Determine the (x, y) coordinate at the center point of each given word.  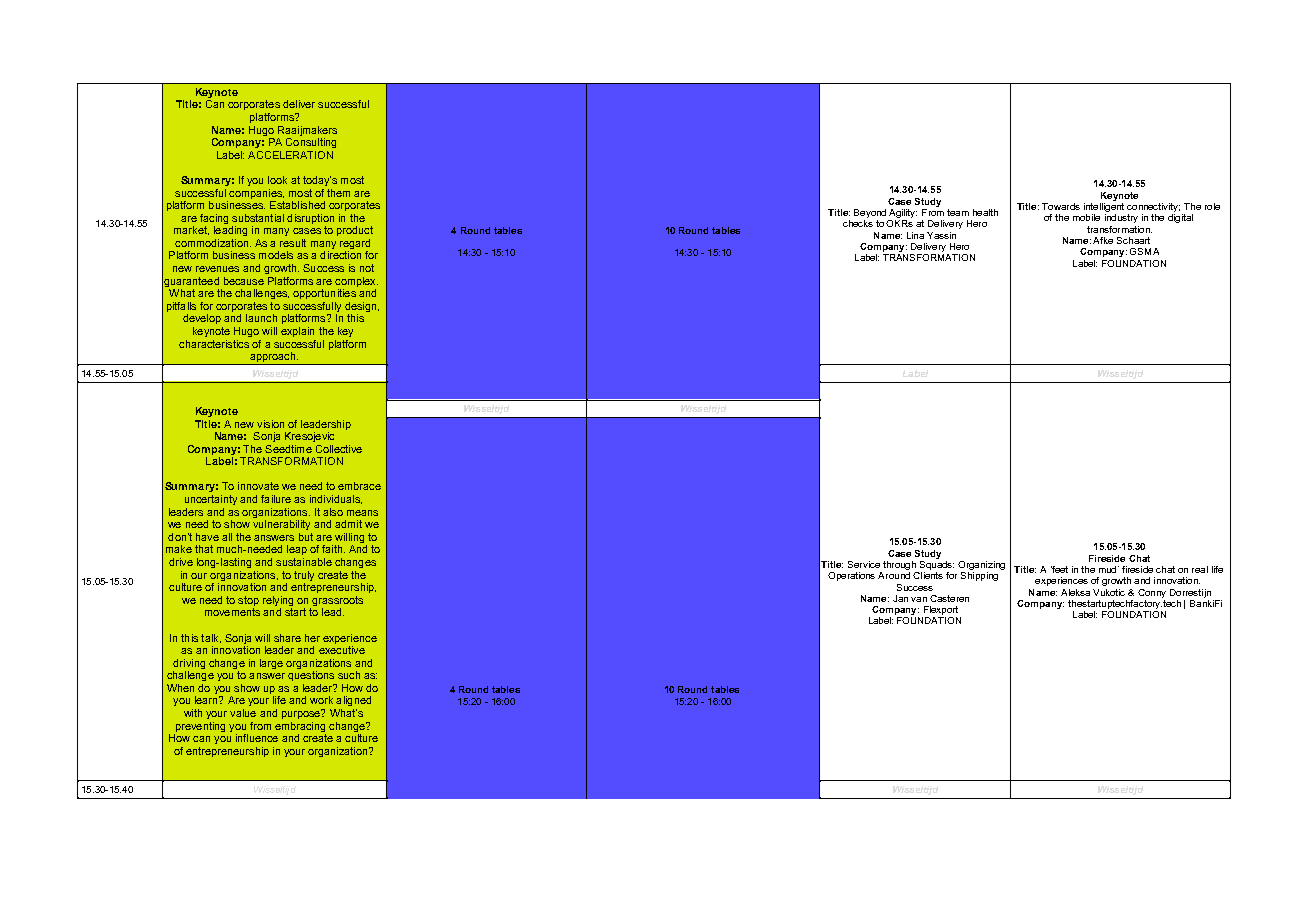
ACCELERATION (290, 155)
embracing (300, 727)
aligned (353, 701)
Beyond (870, 213)
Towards (1061, 206)
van (919, 599)
